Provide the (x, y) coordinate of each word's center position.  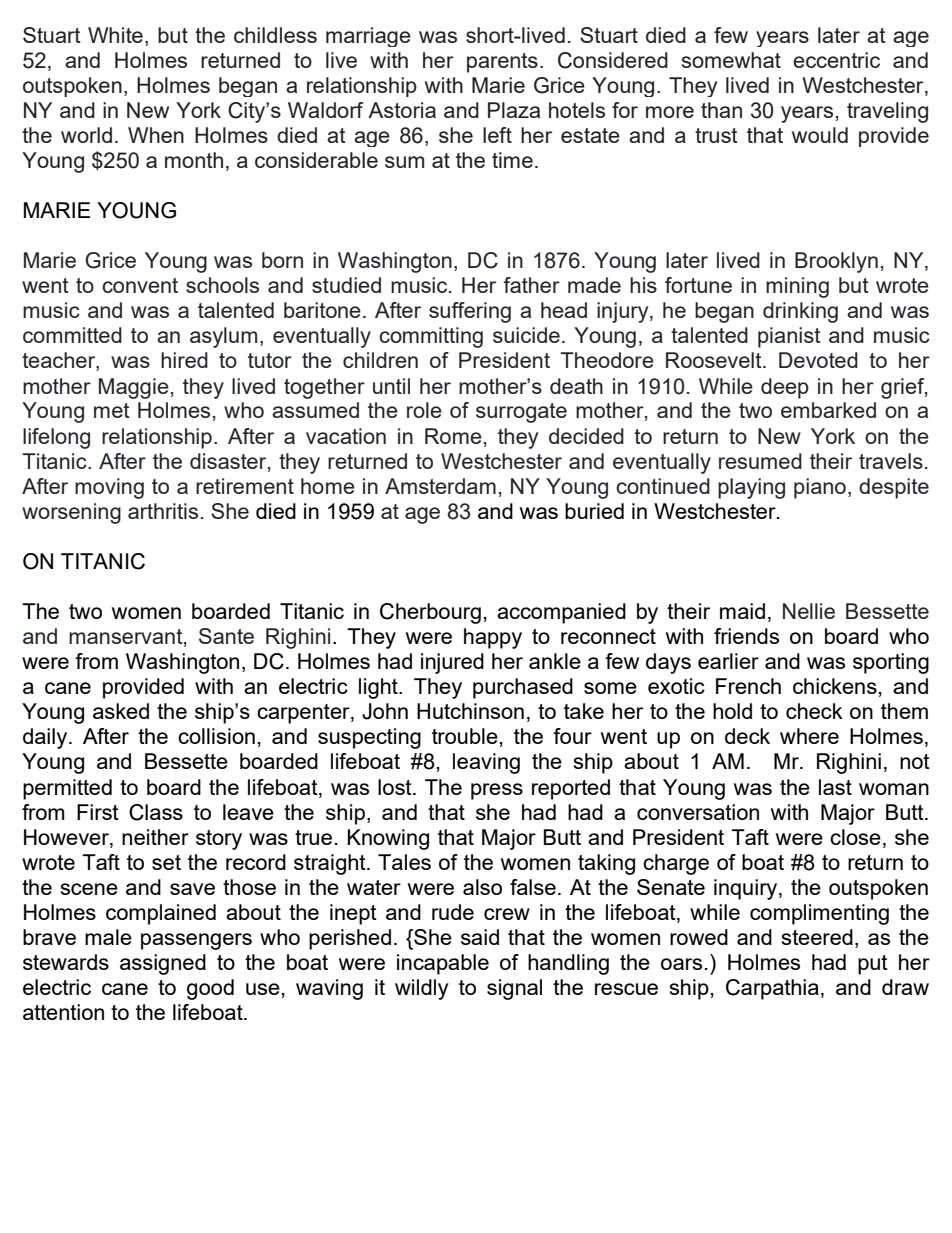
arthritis (163, 511)
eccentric (836, 60)
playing (751, 488)
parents (502, 63)
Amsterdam (440, 486)
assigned (163, 964)
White (115, 35)
